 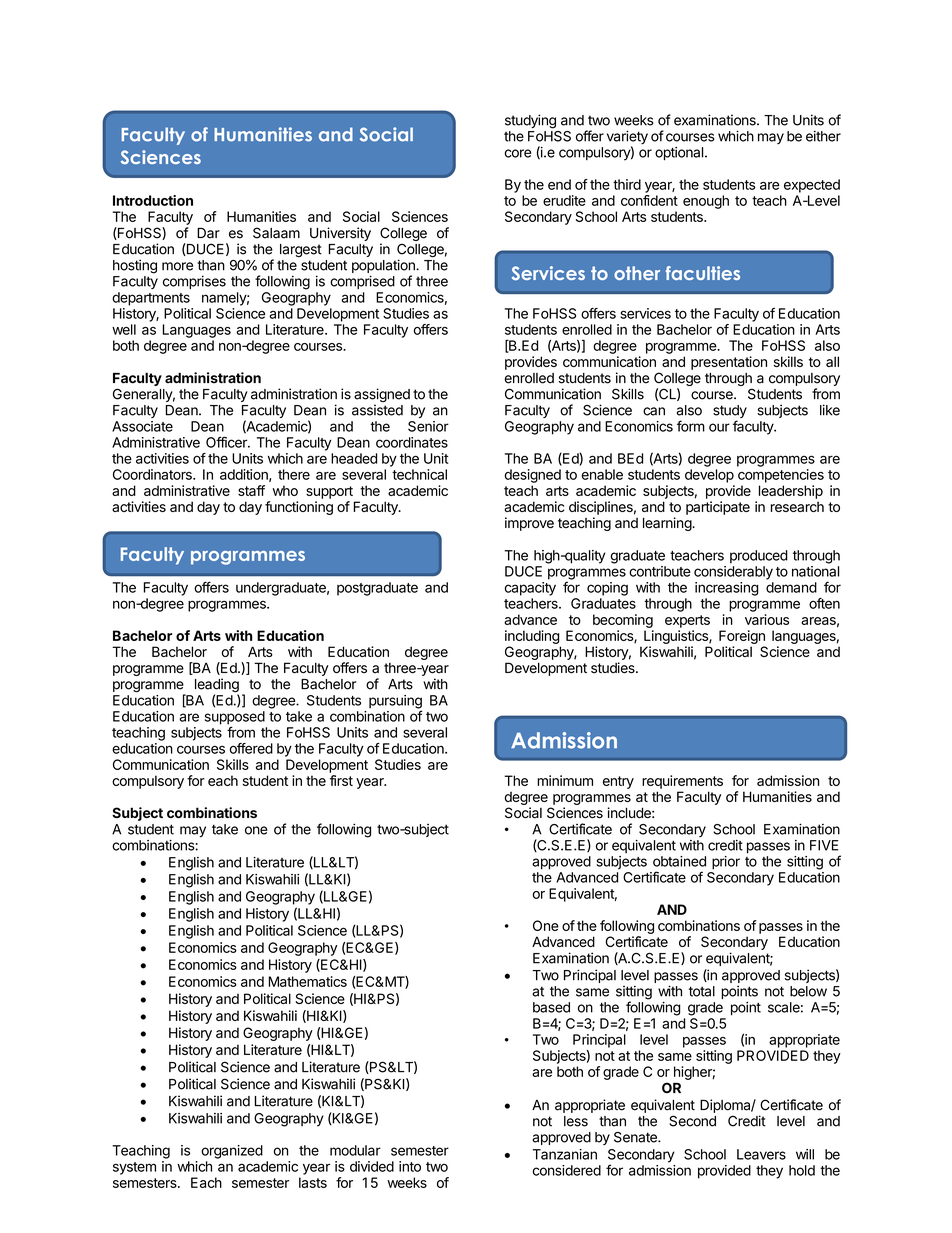 What do you see at coordinates (153, 200) in the document?
I see `Introduction` at bounding box center [153, 200].
